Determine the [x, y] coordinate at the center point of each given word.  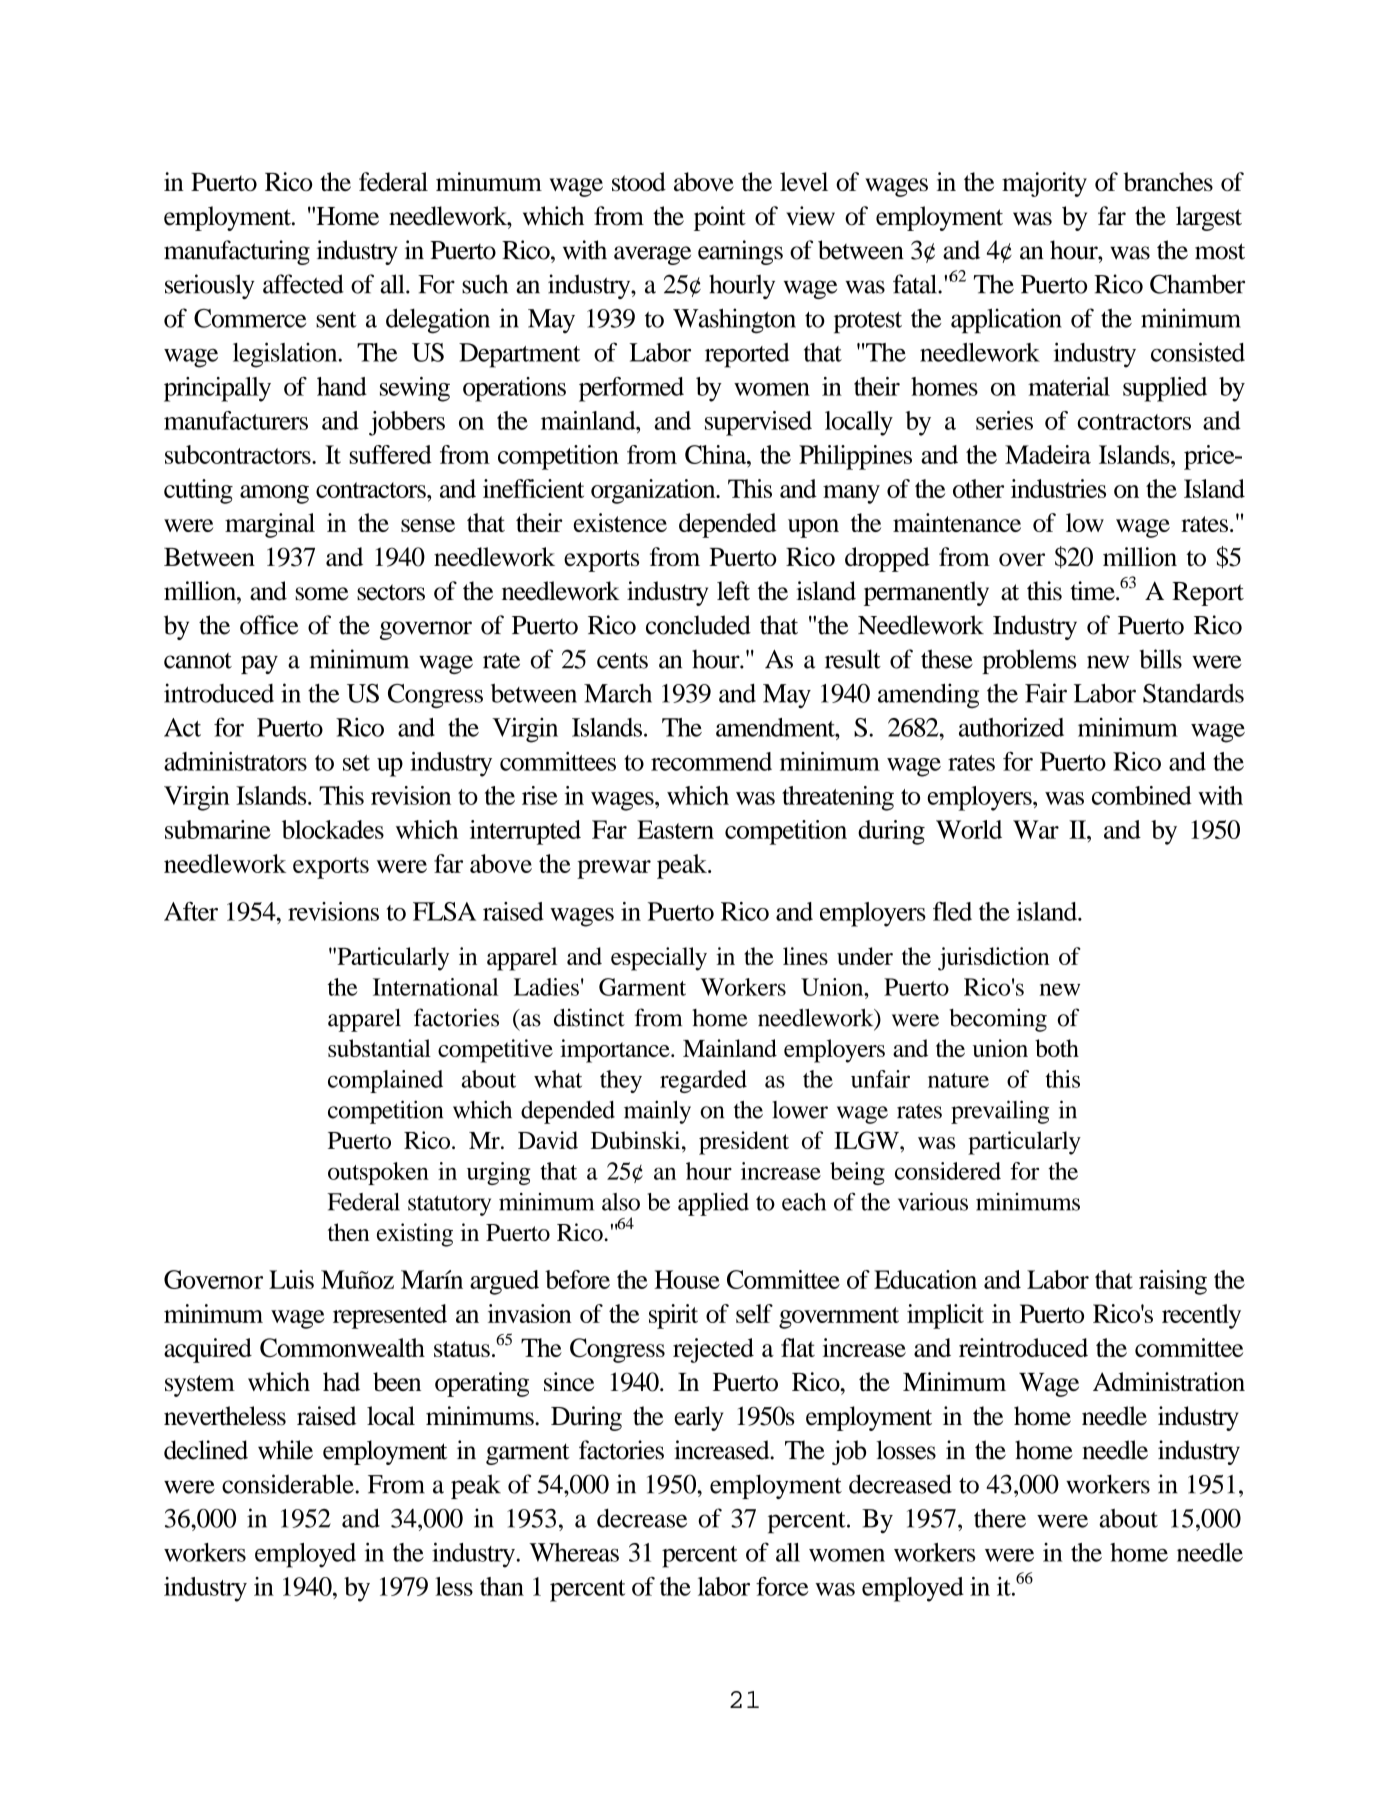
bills [1160, 659]
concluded [698, 625]
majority [1044, 184]
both [1057, 1048]
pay [259, 664]
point [720, 218]
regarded [703, 1081]
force [782, 1586]
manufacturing [237, 252]
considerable [288, 1484]
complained [385, 1081]
